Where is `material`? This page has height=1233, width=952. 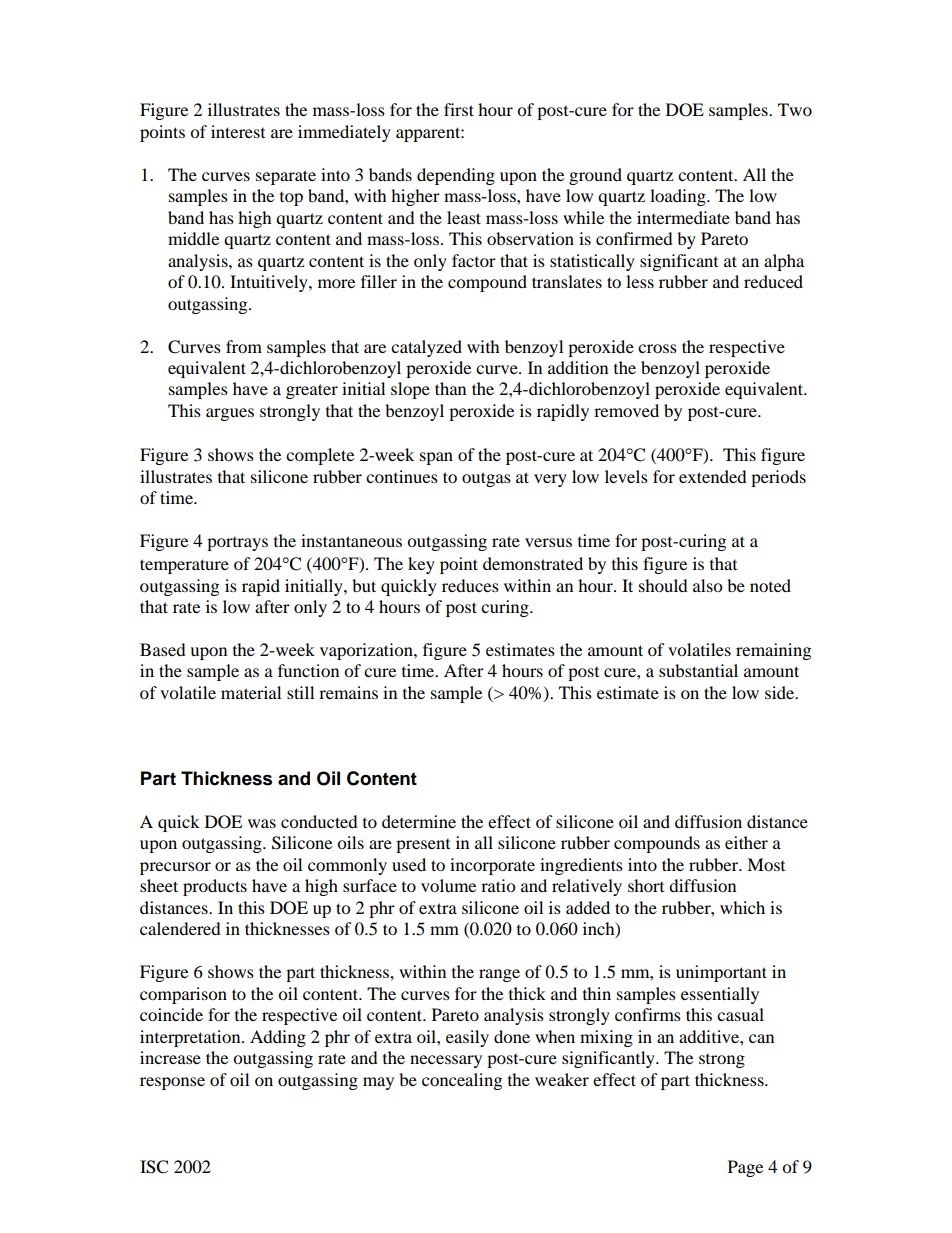 material is located at coordinates (251, 692).
